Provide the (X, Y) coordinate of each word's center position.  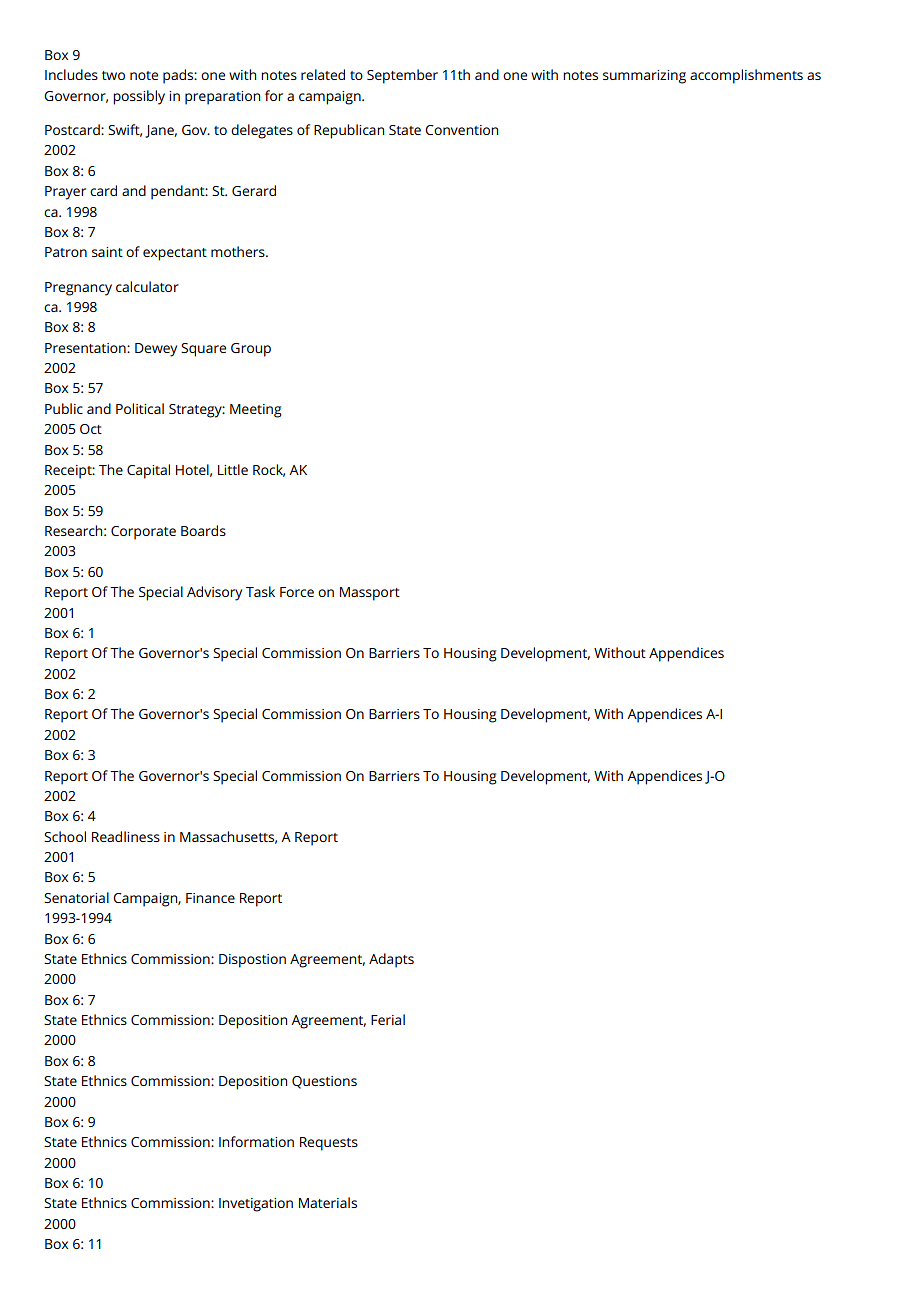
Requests (329, 1144)
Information (256, 1141)
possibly (139, 97)
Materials (328, 1202)
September (402, 76)
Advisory (214, 593)
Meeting (256, 411)
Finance (210, 898)
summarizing (644, 77)
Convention (461, 130)
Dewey (156, 350)
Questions (324, 1082)
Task (260, 591)
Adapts (391, 960)
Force (297, 592)
